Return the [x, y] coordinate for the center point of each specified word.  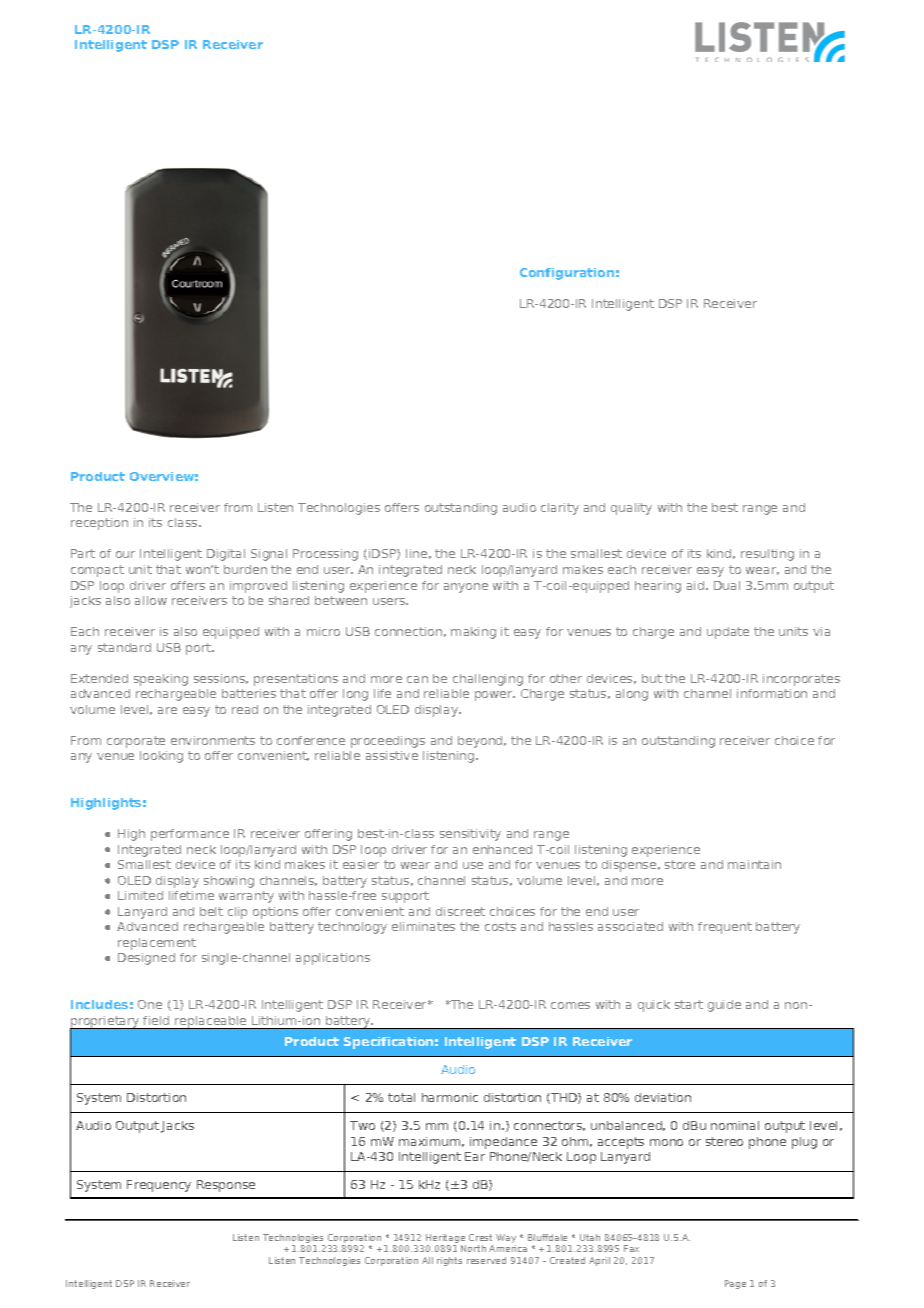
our [125, 554]
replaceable [211, 1022]
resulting [767, 555]
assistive [392, 755]
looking [161, 757]
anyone [466, 588]
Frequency [159, 1186]
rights [449, 1261]
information [772, 693]
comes [570, 1005]
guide [724, 1006]
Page [735, 1284]
